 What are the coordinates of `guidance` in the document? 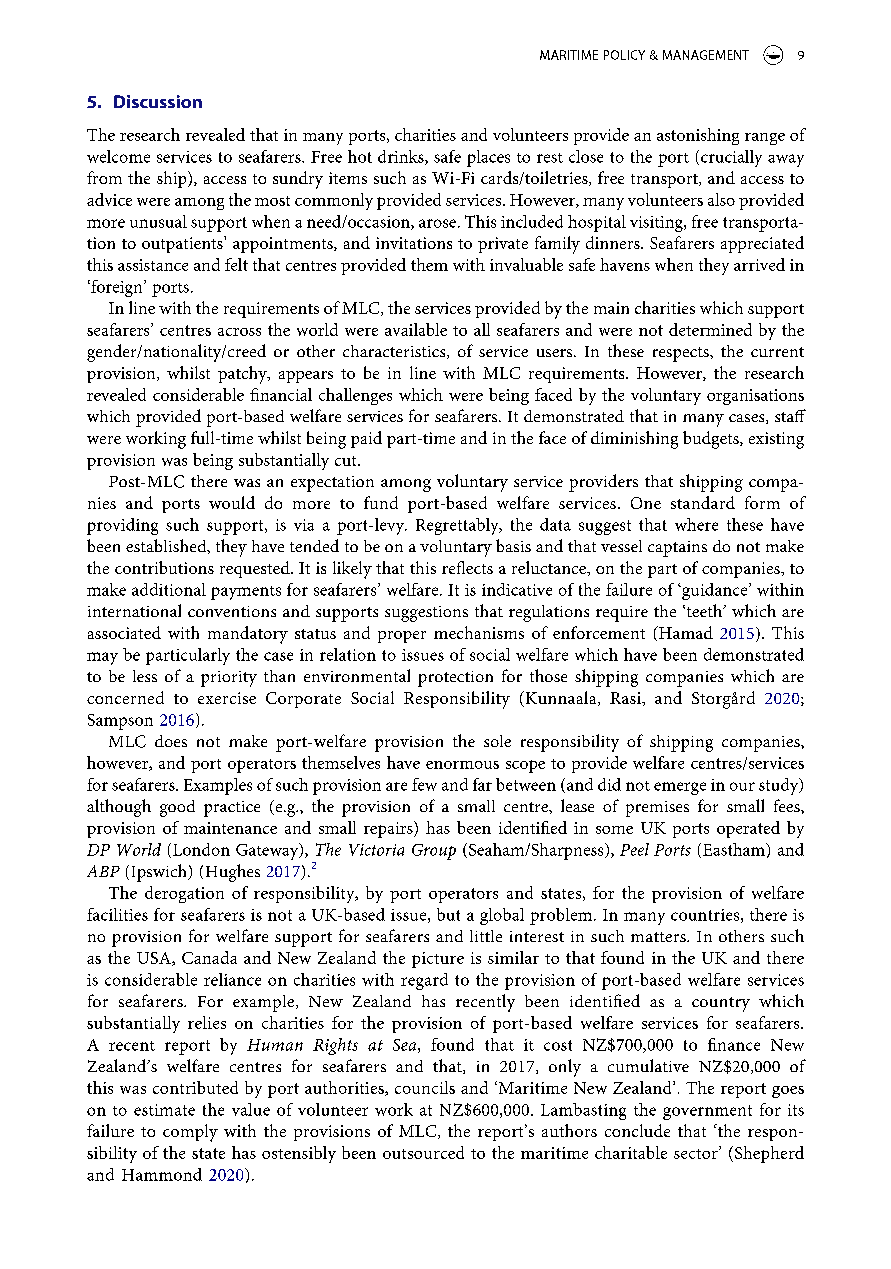 It's located at (715, 591).
